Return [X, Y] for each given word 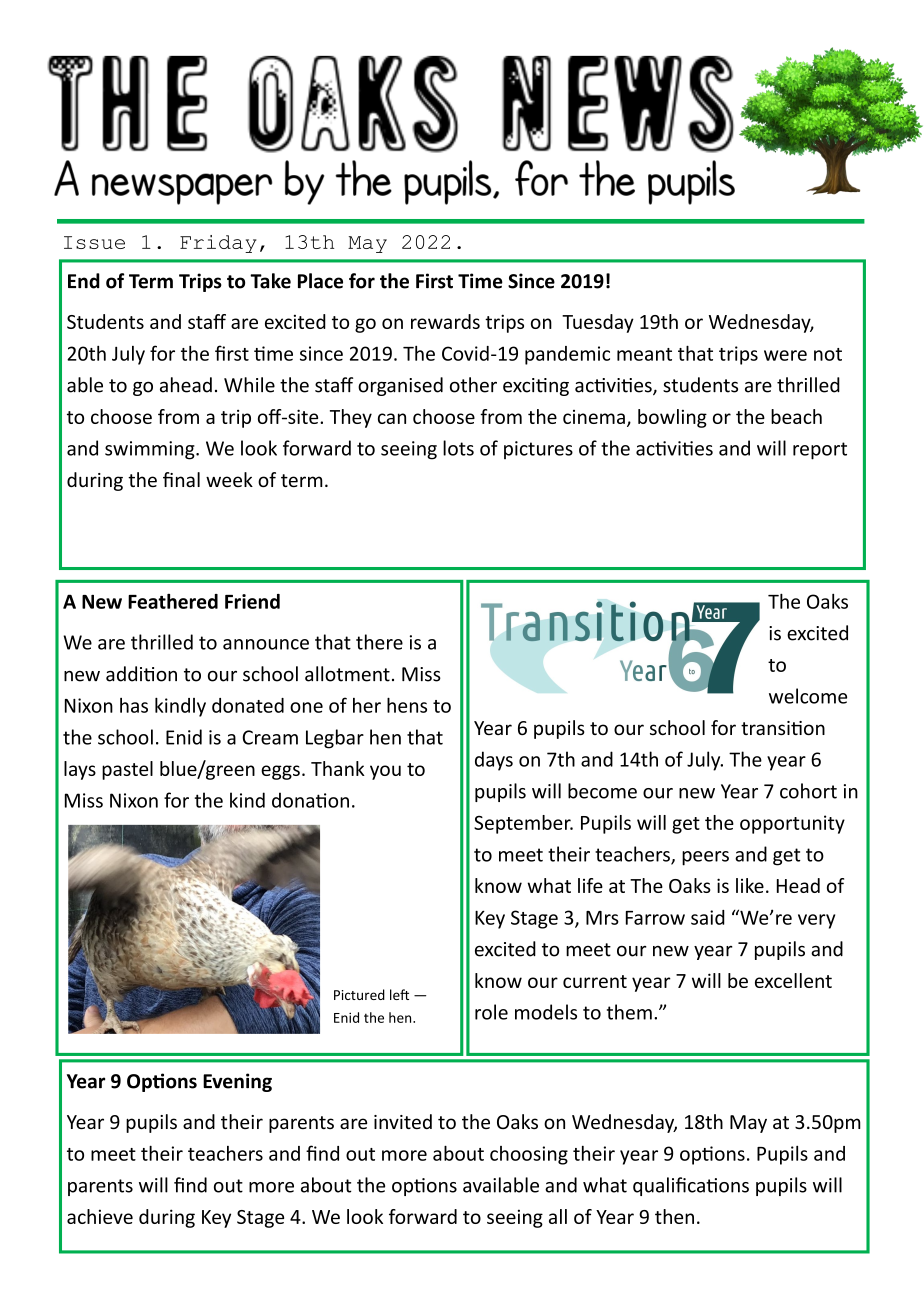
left [399, 994]
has [134, 705]
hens [407, 705]
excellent [793, 980]
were [785, 355]
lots [458, 448]
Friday [218, 244]
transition [783, 728]
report [820, 451]
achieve [100, 1216]
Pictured [359, 994]
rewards [445, 321]
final [181, 479]
